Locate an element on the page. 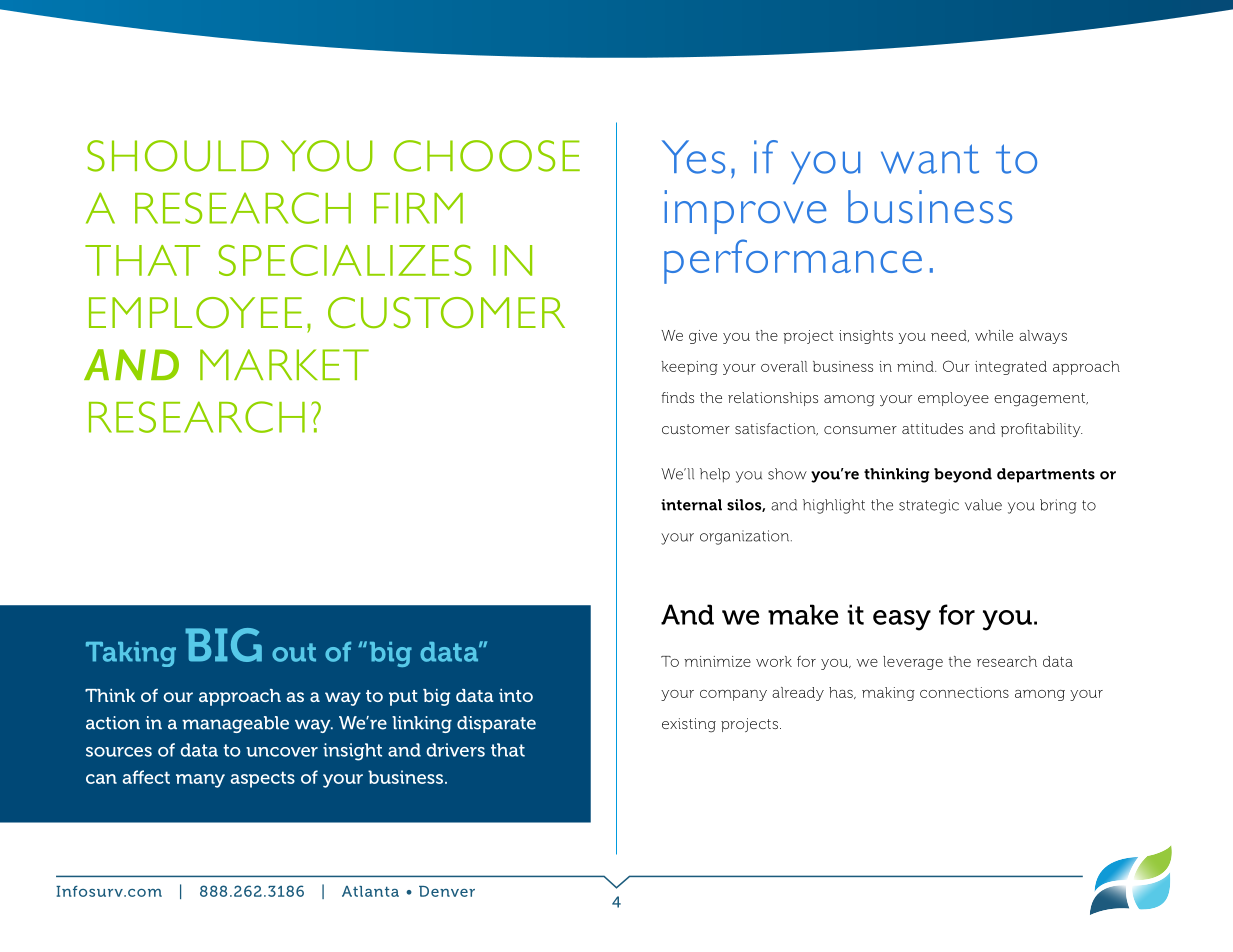  Atlanta is located at coordinates (370, 891).
